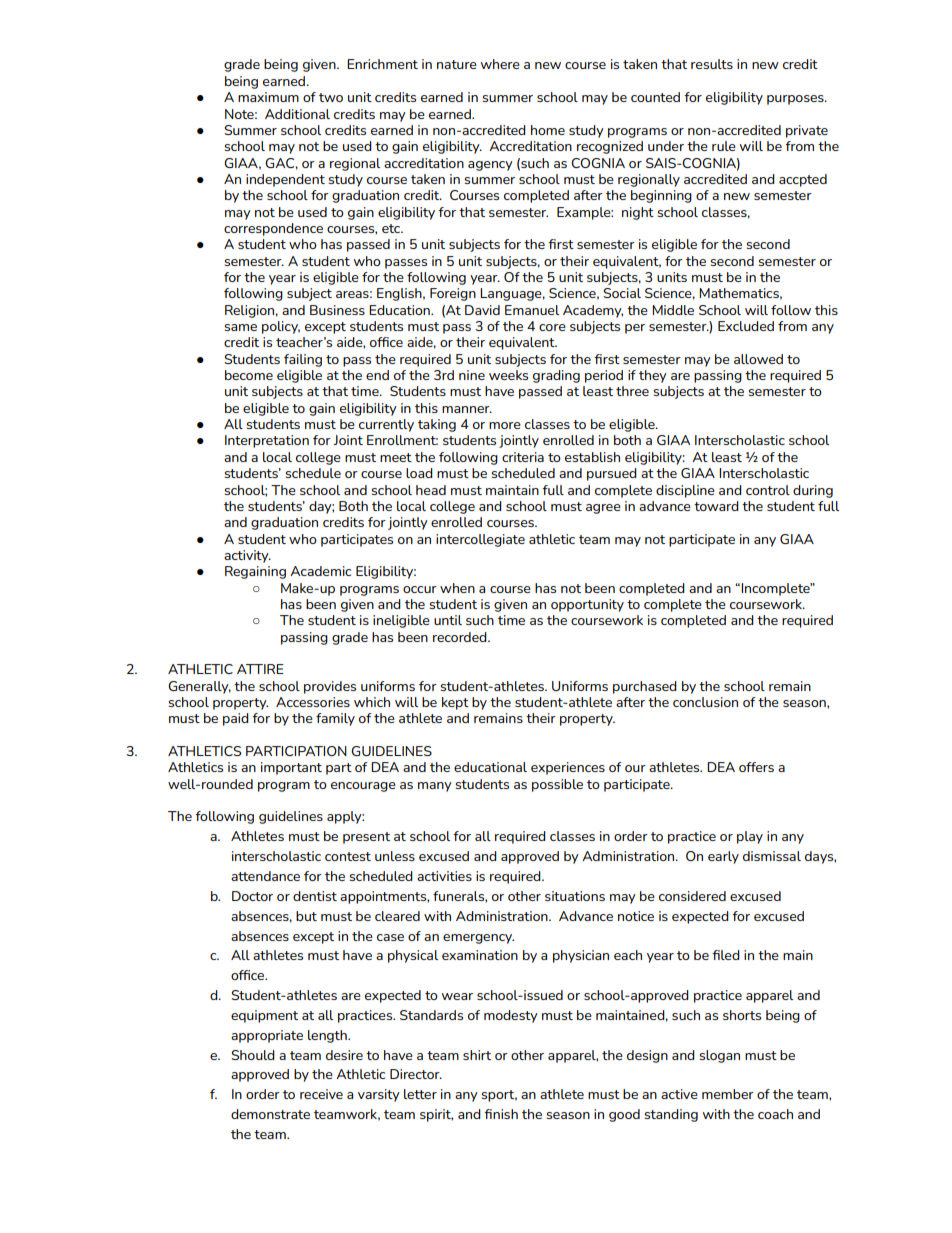 Image resolution: width=952 pixels, height=1233 pixels. What do you see at coordinates (267, 441) in the screenshot?
I see `Interpretation` at bounding box center [267, 441].
